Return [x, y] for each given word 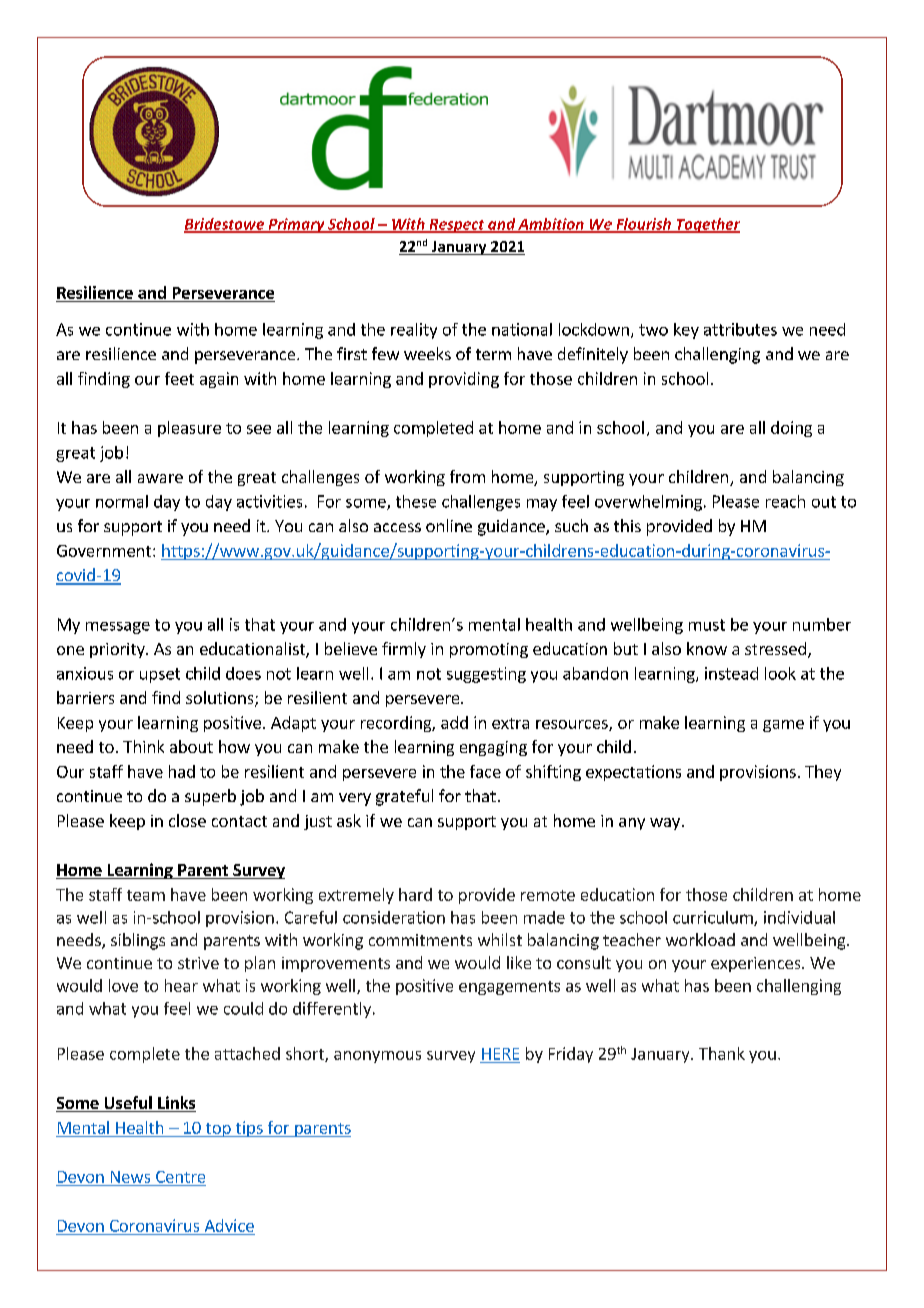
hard [415, 894]
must [707, 625]
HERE [500, 1054]
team [146, 895]
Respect [457, 226]
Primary [296, 225]
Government [105, 551]
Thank [722, 1053]
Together [707, 225]
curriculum [714, 918]
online [449, 525]
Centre [180, 1177]
